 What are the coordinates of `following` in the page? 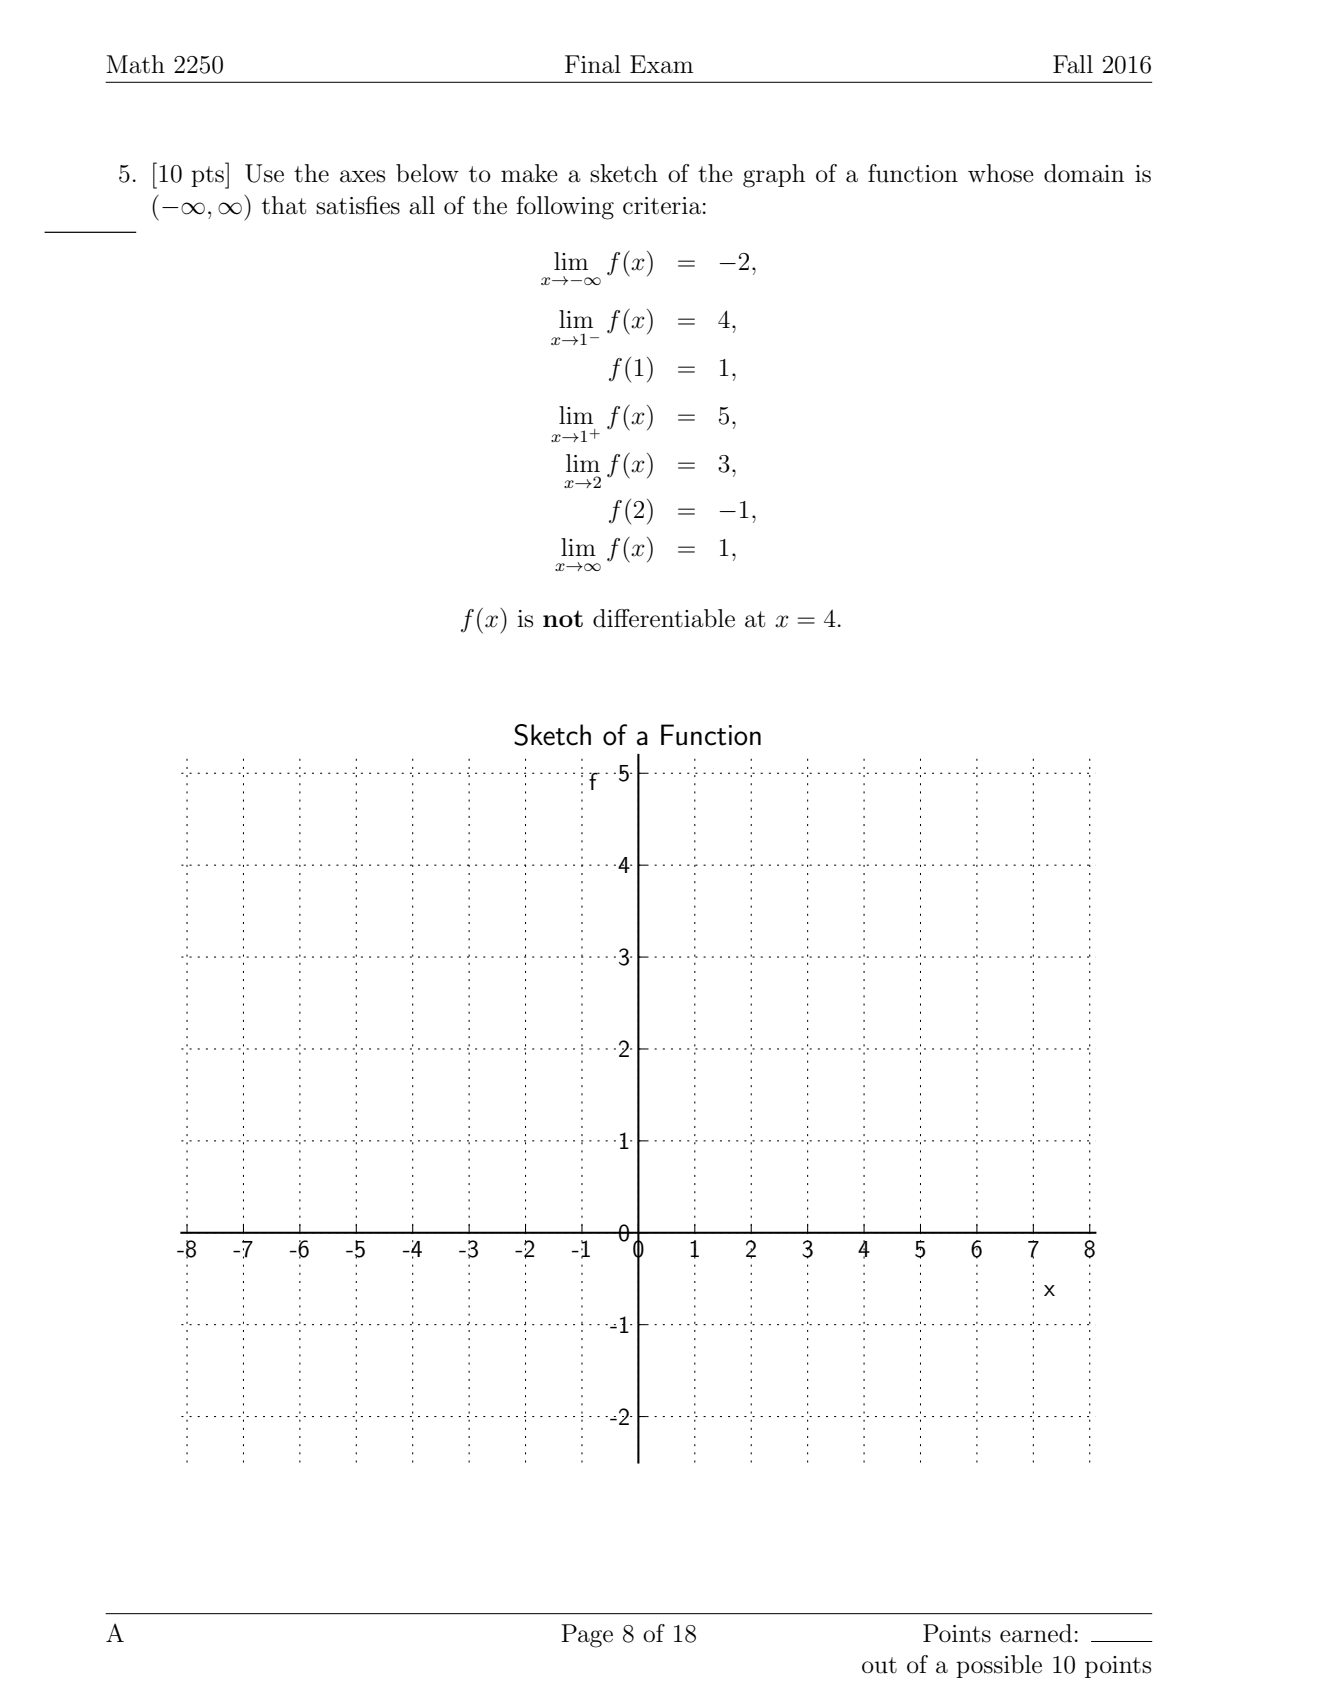 It's located at (565, 208).
